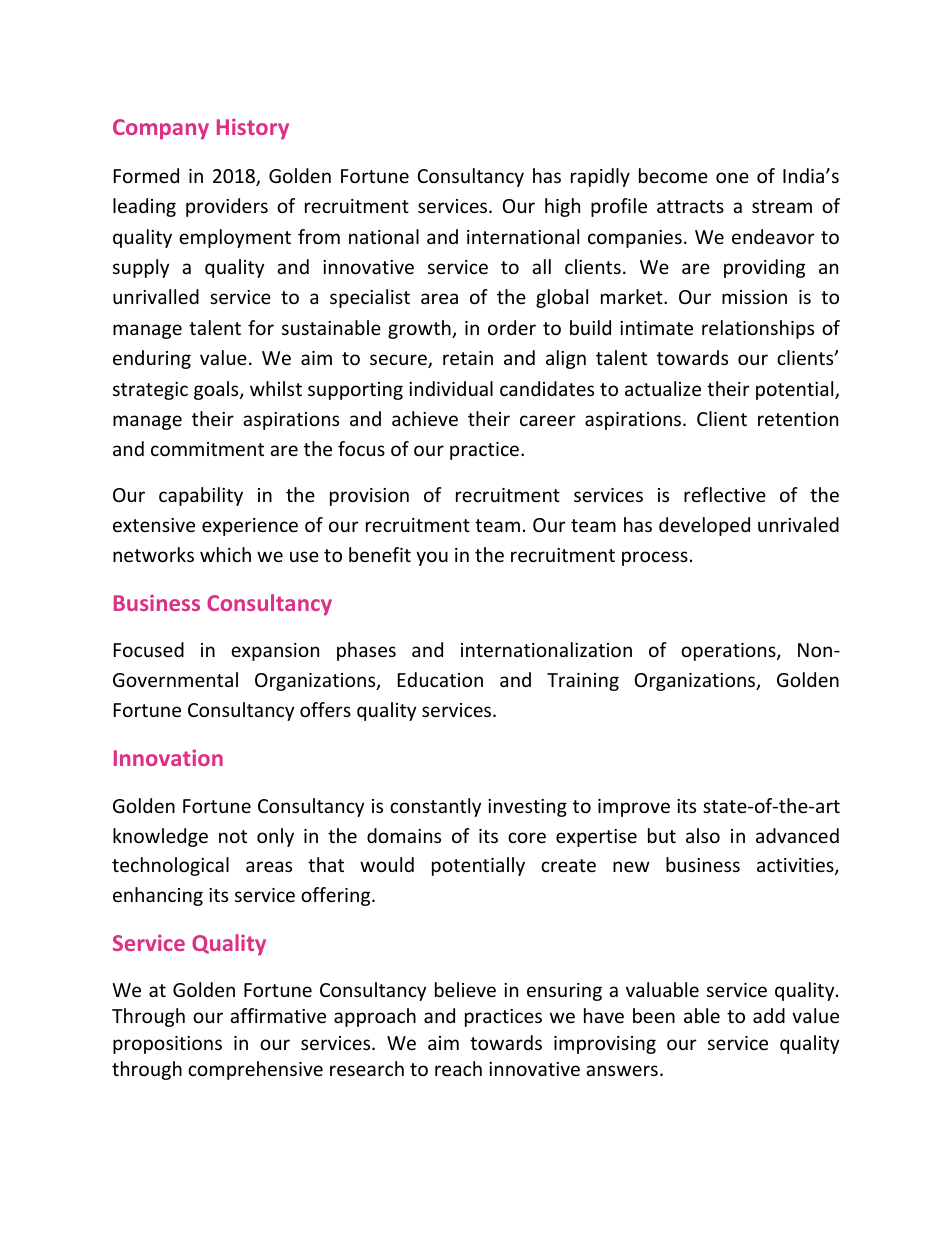 The width and height of the page is (952, 1233). Describe the element at coordinates (167, 1045) in the page. I see `propositions` at that location.
